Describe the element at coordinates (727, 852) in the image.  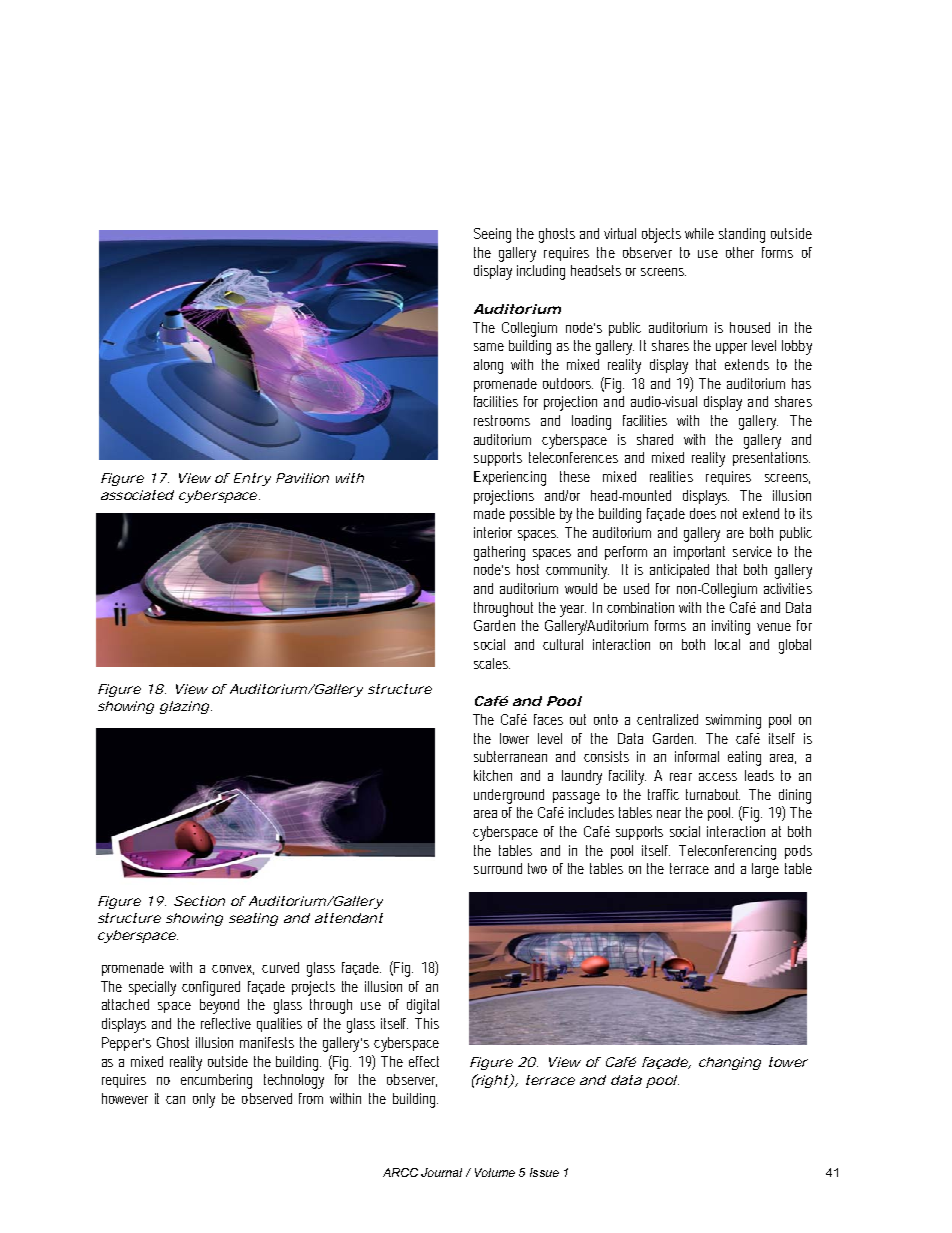
I see `Teleconferencing` at that location.
